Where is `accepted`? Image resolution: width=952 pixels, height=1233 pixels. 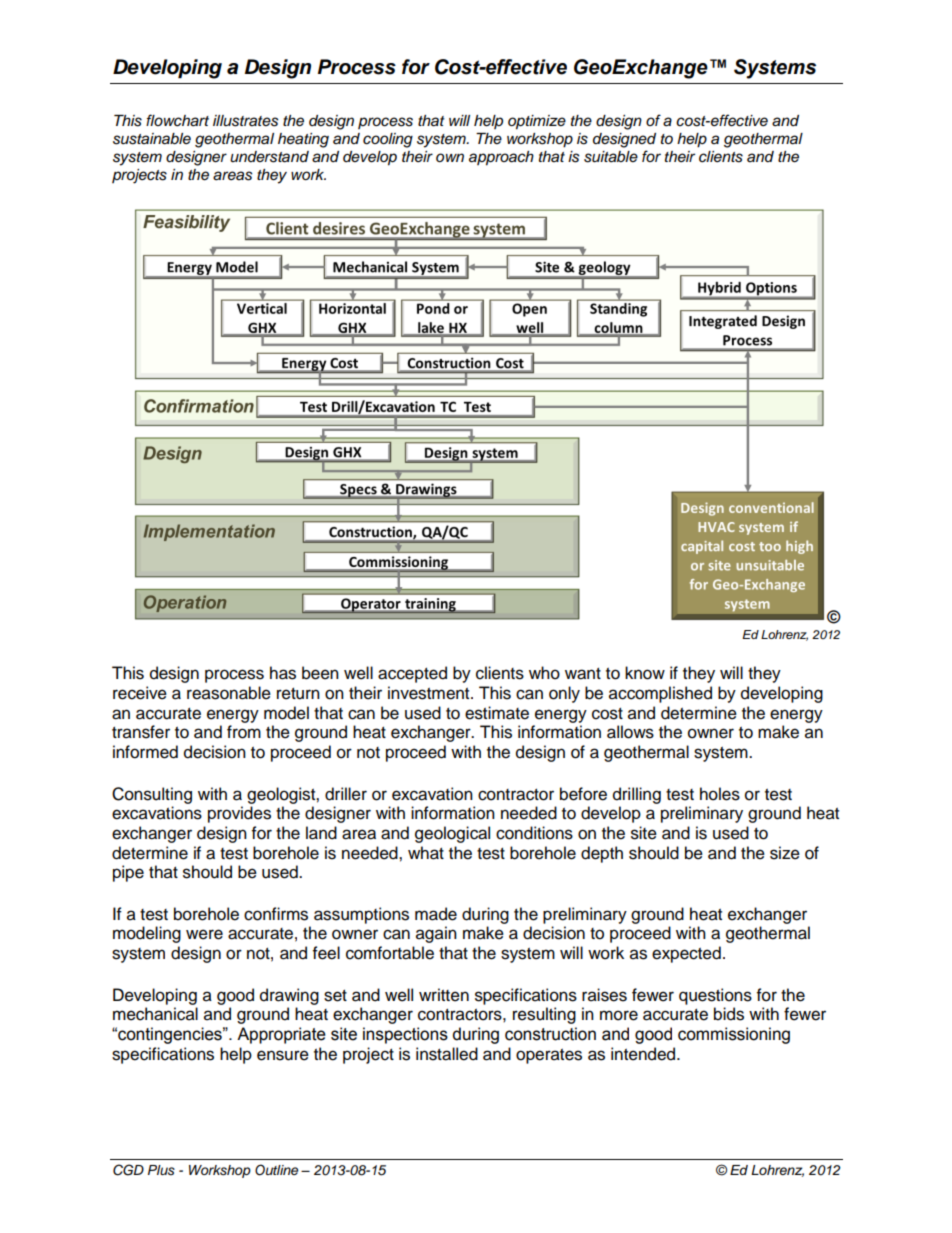 accepted is located at coordinates (412, 674).
